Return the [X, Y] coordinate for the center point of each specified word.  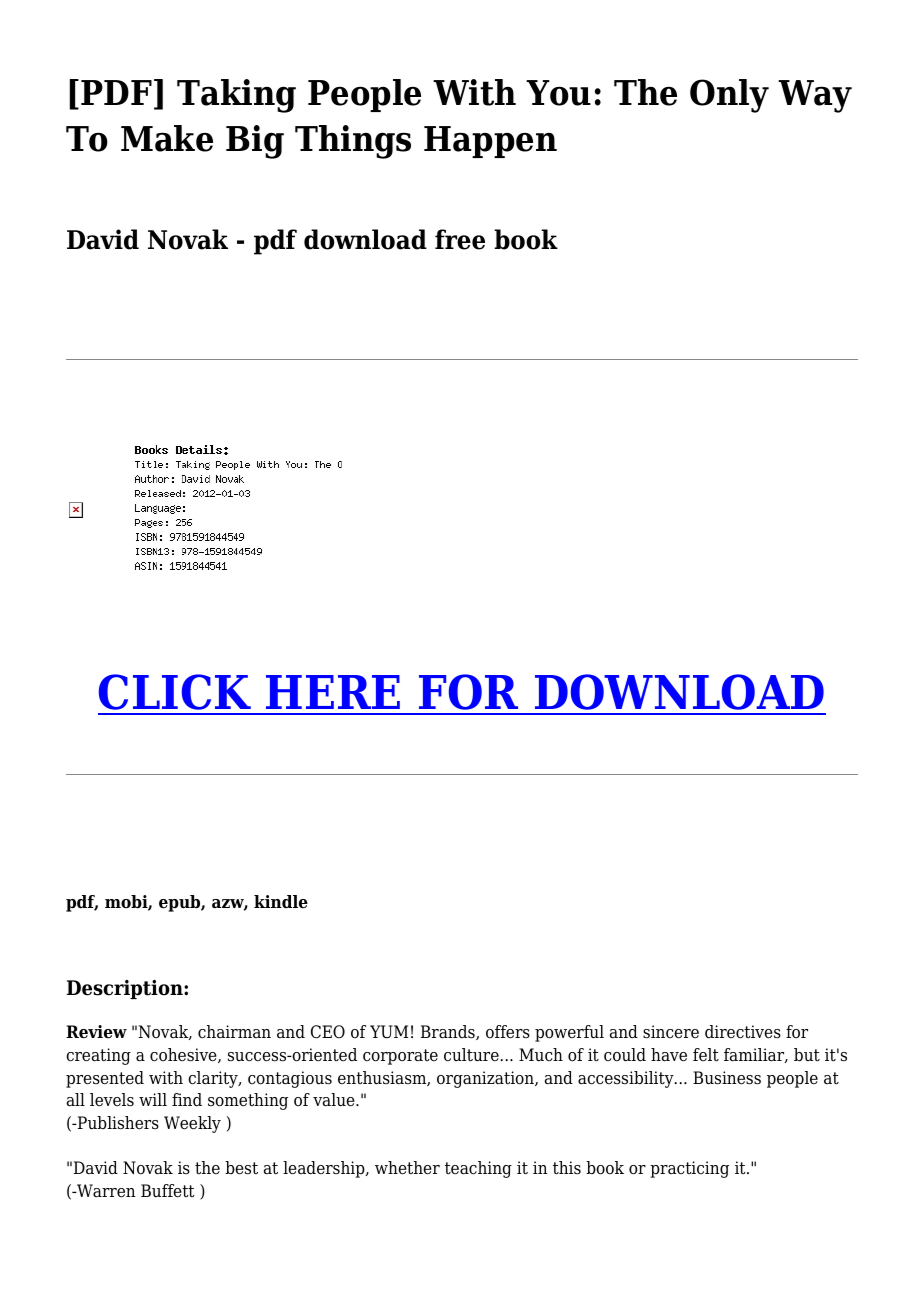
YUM [389, 1032]
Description [126, 989]
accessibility [627, 1079]
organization [486, 1079]
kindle [281, 902]
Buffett [168, 1191]
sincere [671, 1032]
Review [96, 1032]
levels [112, 1100]
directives [743, 1032]
